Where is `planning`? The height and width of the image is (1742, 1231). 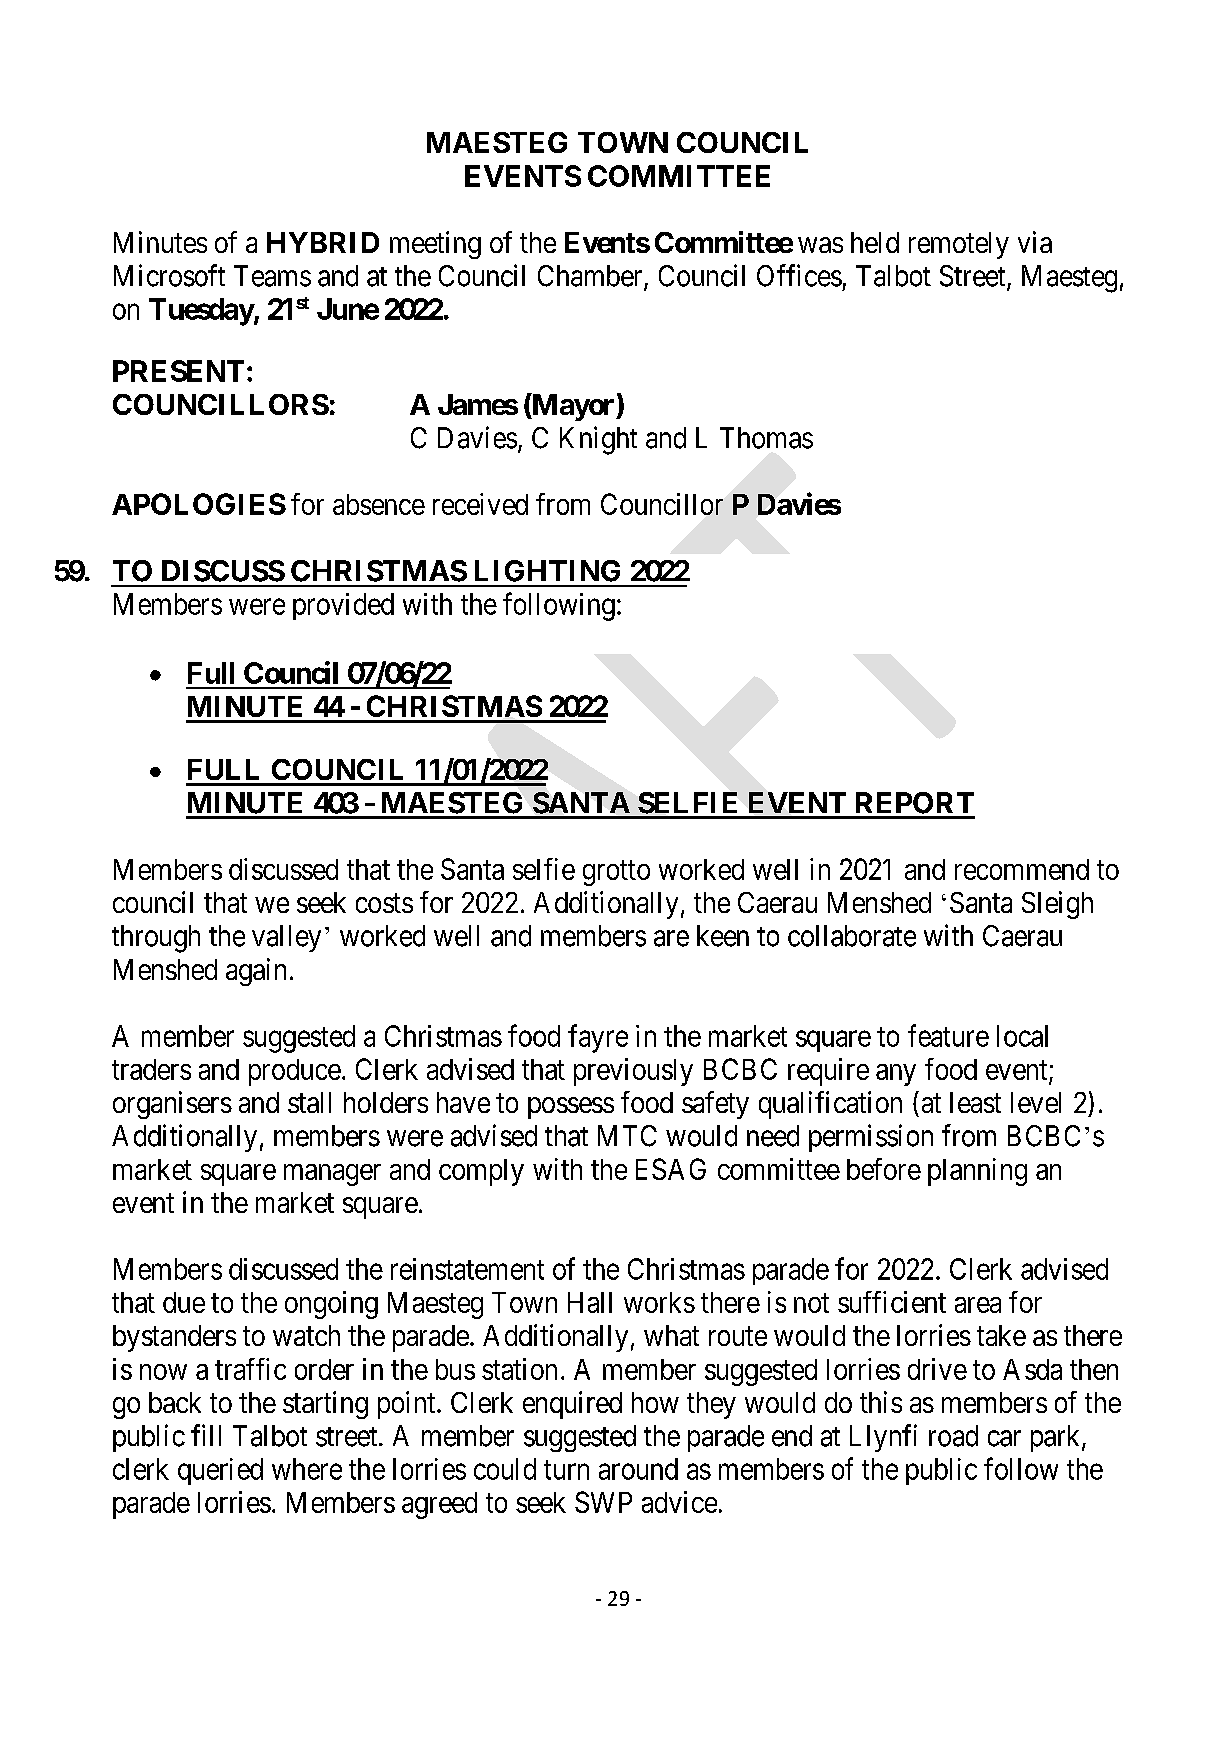 planning is located at coordinates (977, 1172).
